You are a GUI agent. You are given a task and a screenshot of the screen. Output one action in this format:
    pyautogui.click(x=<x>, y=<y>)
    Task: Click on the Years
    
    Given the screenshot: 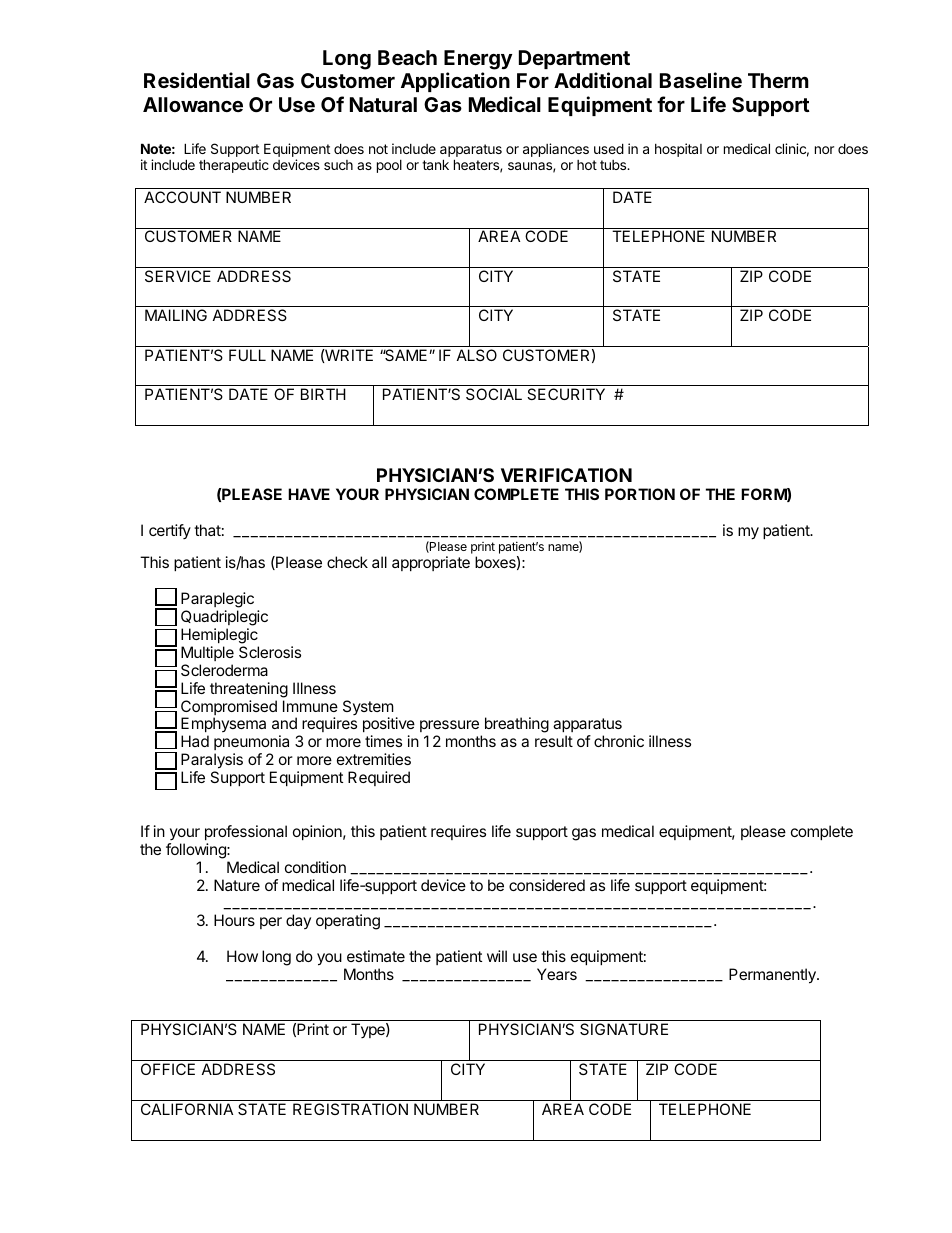 What is the action you would take?
    pyautogui.click(x=557, y=974)
